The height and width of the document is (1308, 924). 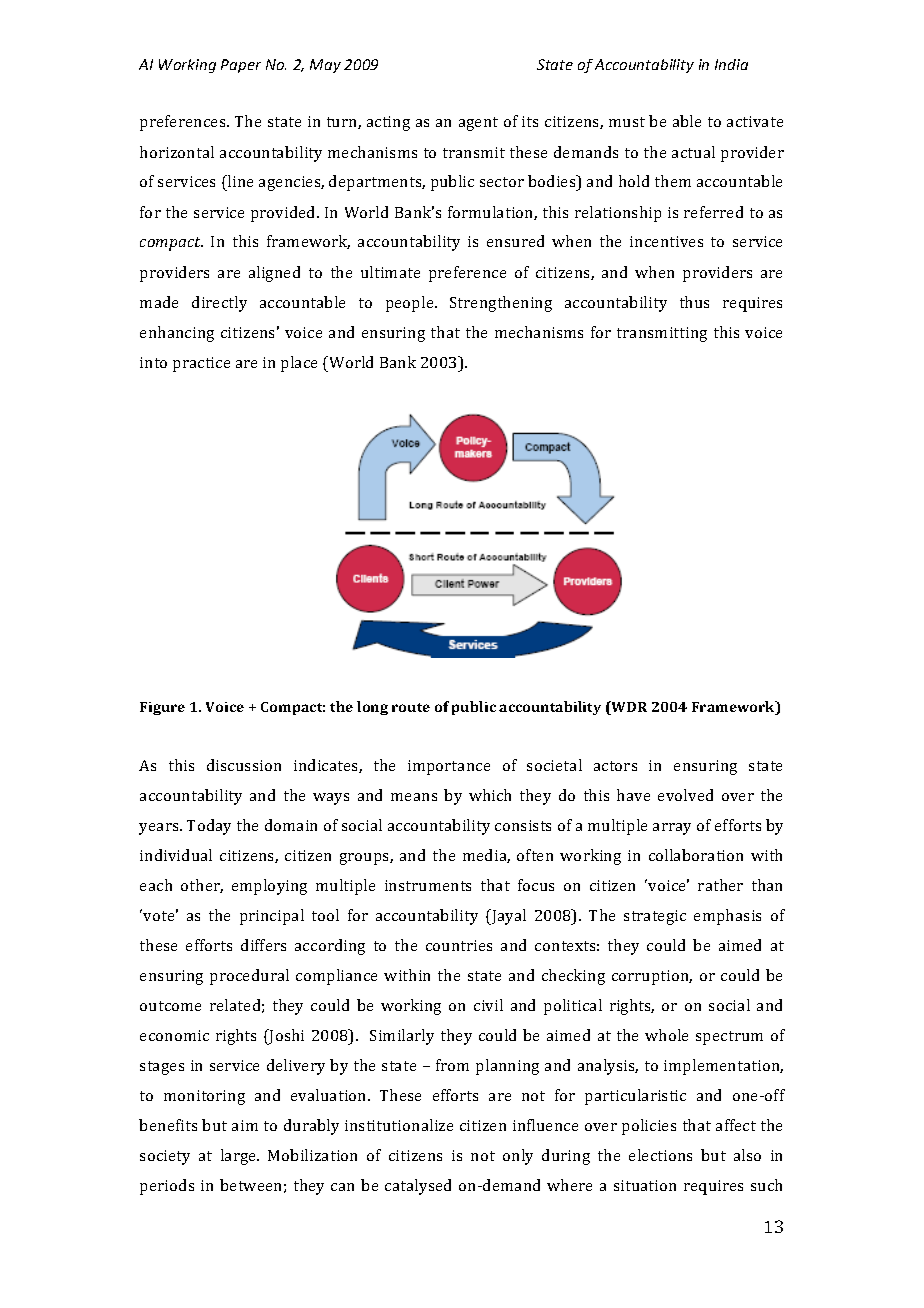 I want to click on large, so click(x=240, y=1157).
